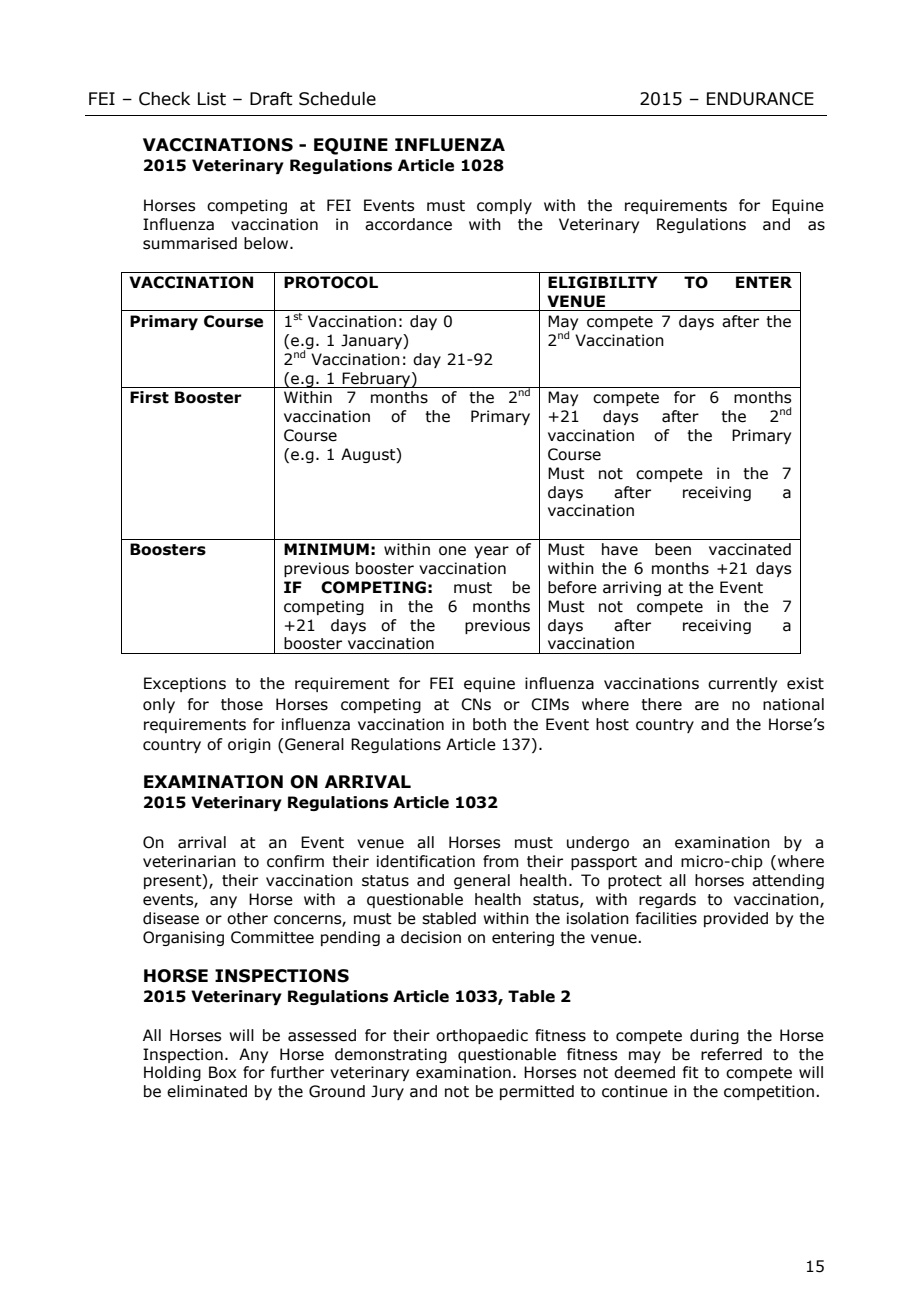  Describe the element at coordinates (742, 684) in the screenshot. I see `currently` at that location.
